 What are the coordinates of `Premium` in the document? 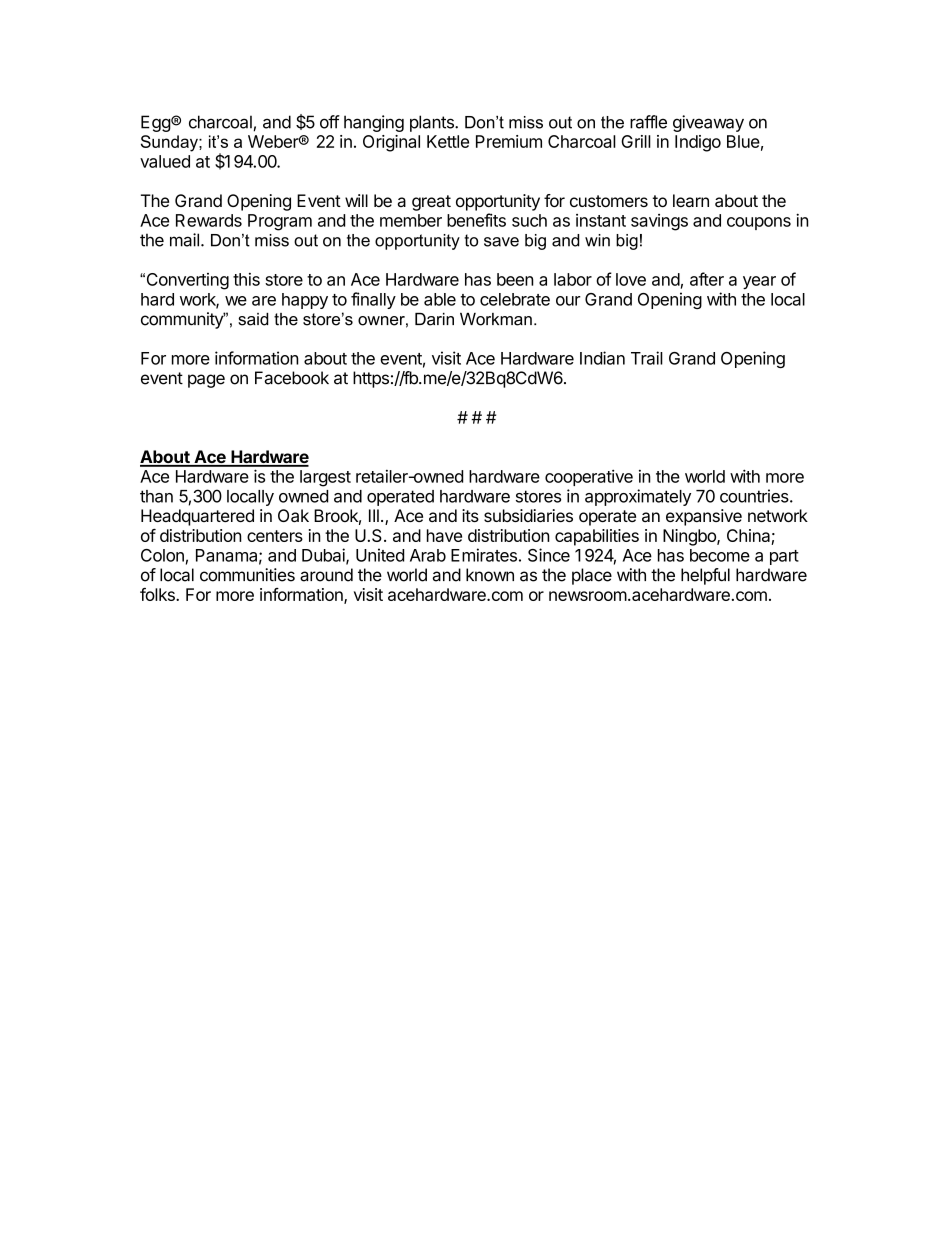 It's located at (509, 141).
